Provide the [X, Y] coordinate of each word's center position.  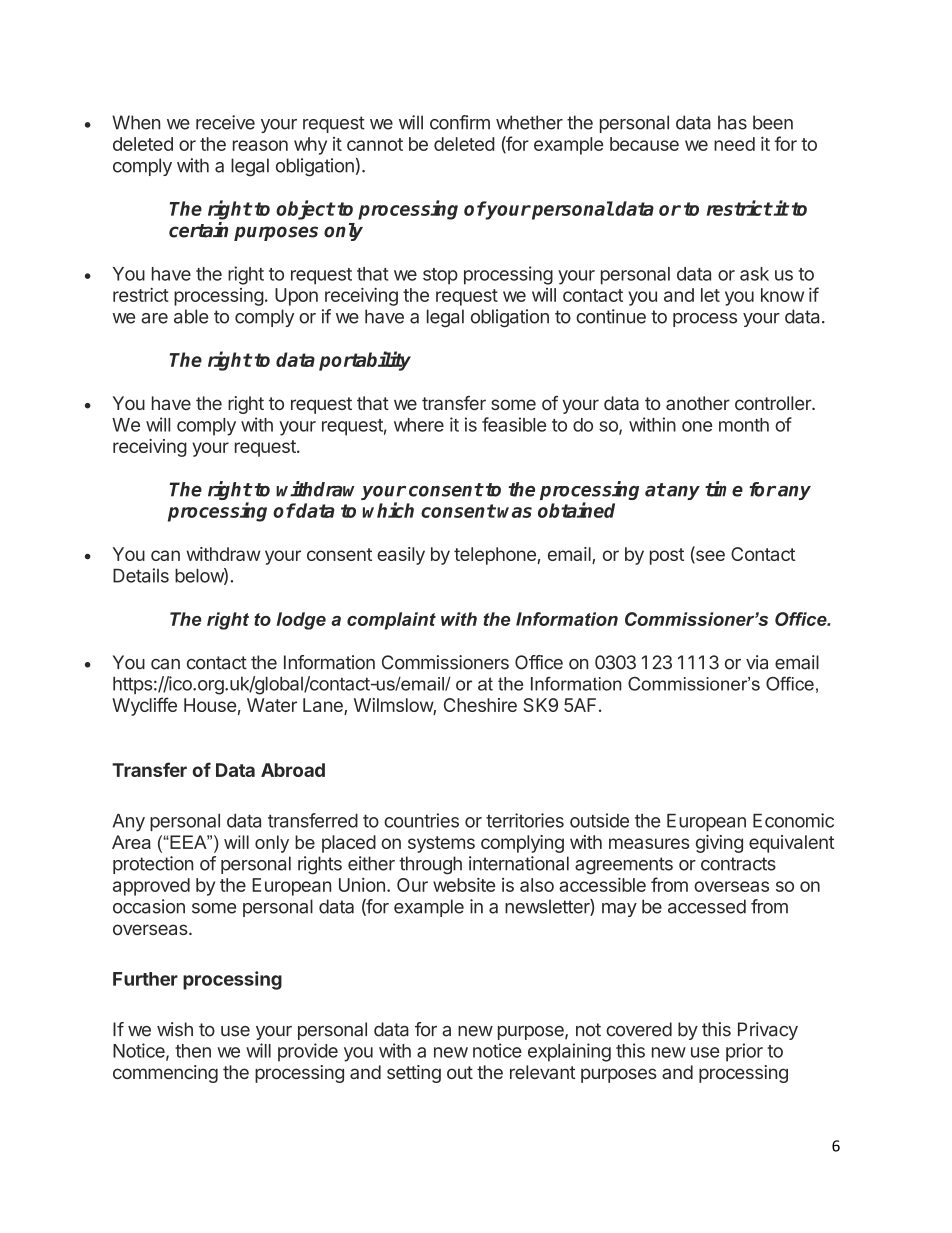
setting [414, 1074]
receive [225, 122]
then [193, 1051]
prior [744, 1052]
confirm [460, 122]
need [734, 144]
